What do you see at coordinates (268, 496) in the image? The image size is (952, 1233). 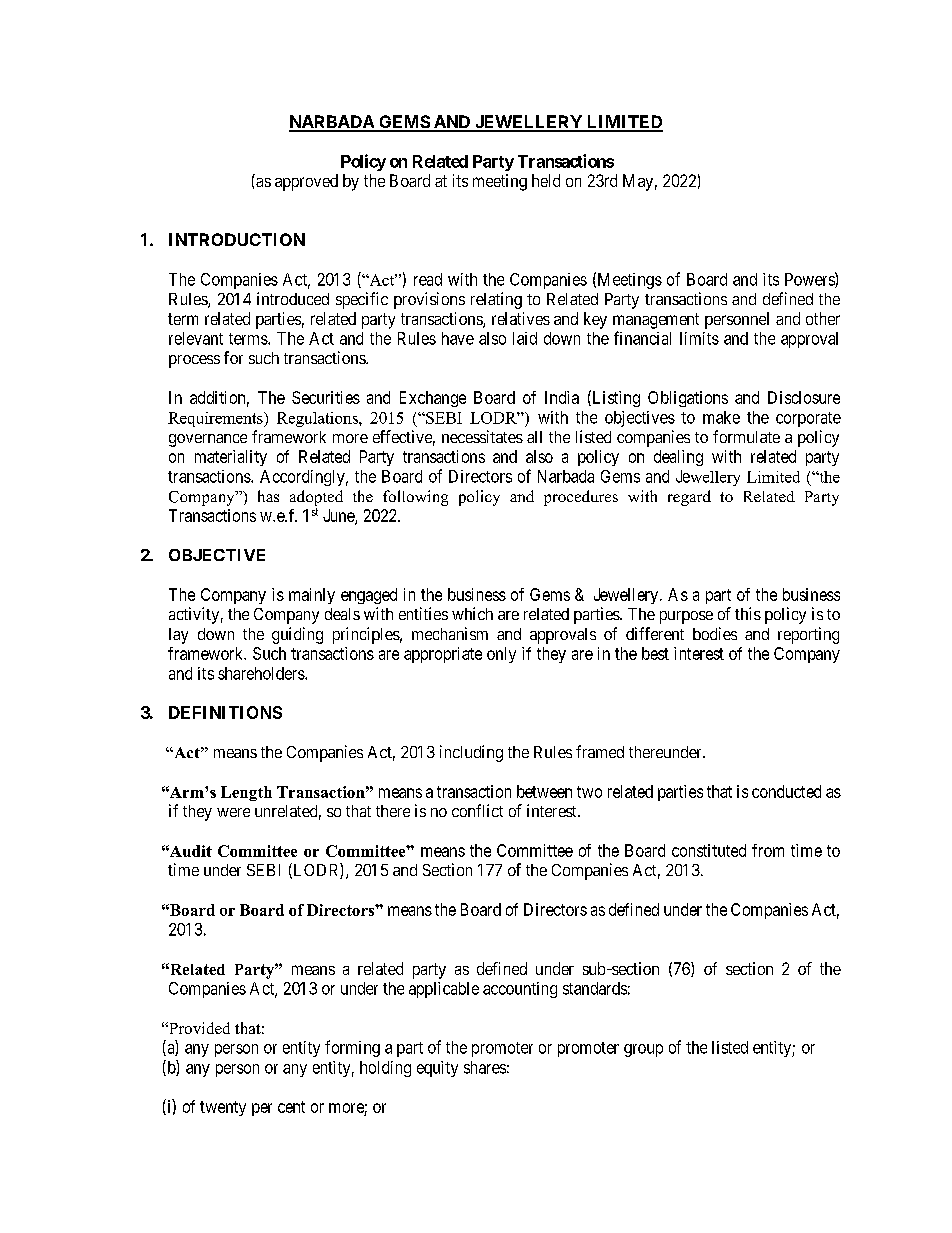 I see `has` at bounding box center [268, 496].
